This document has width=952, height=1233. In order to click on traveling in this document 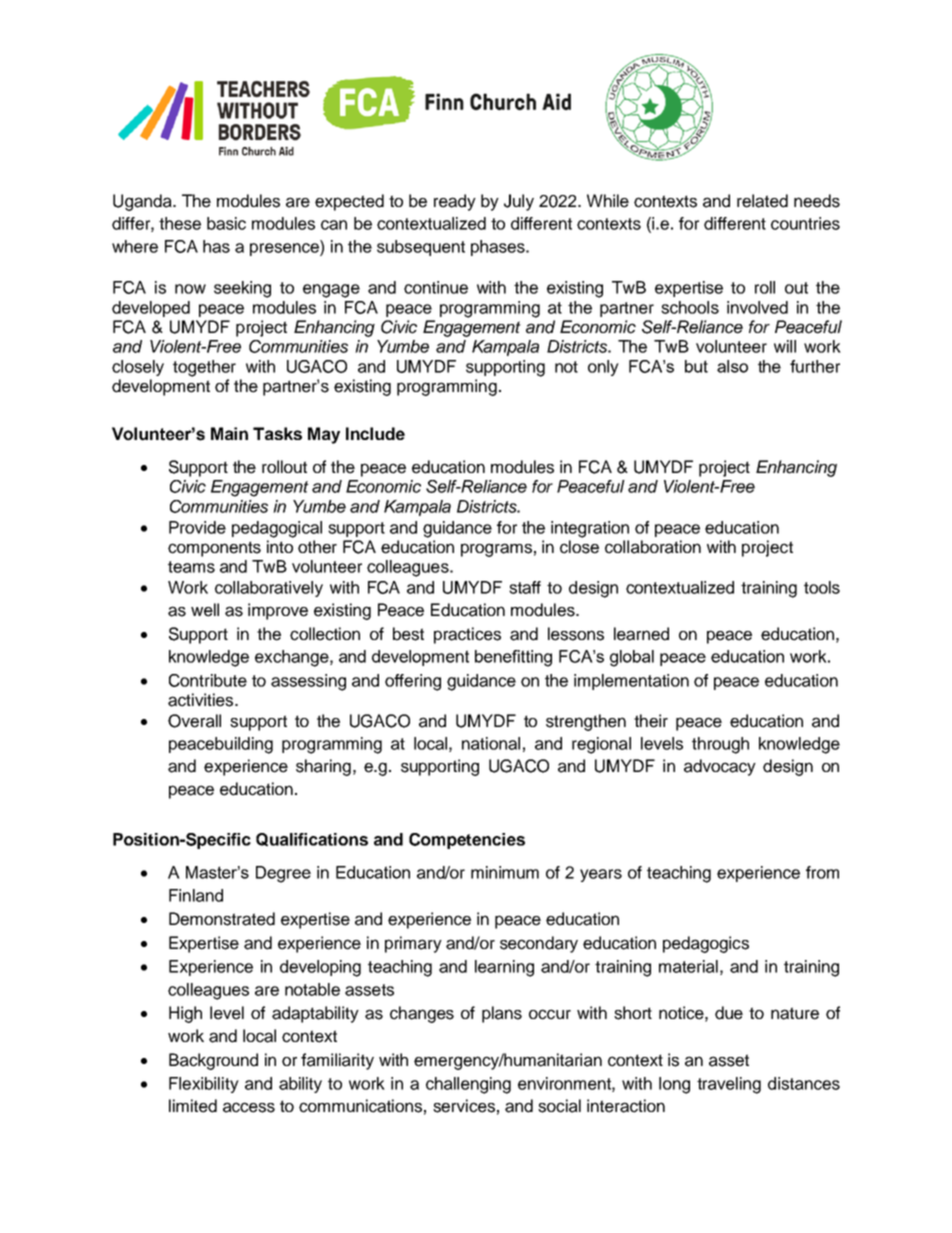, I will do `click(729, 1085)`.
